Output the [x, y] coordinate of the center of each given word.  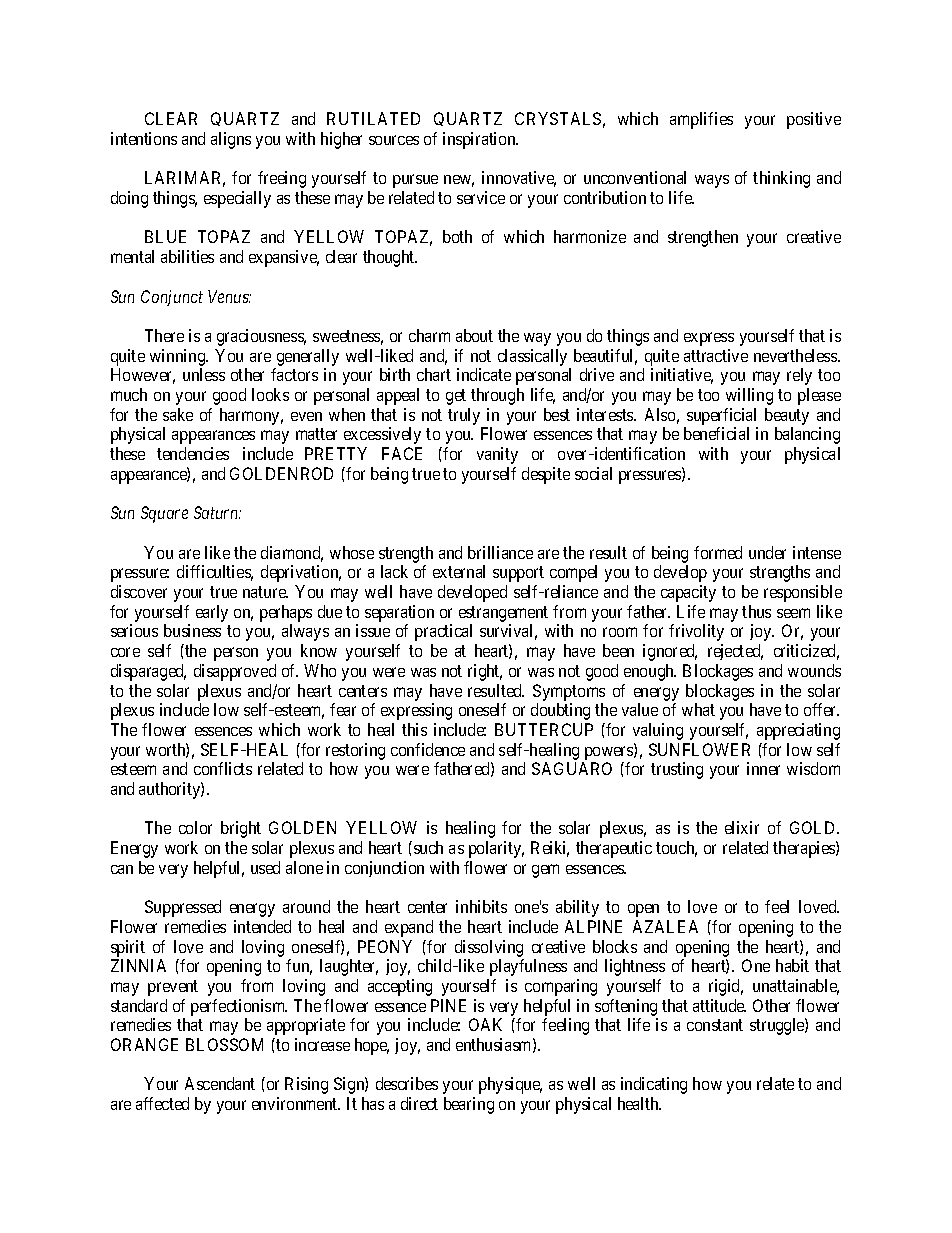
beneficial [716, 433]
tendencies [193, 453]
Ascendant [220, 1083]
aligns [231, 140]
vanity [497, 455]
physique [510, 1085]
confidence [428, 749]
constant [715, 1025]
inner [763, 768]
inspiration [480, 140]
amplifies [701, 120]
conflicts [223, 768]
